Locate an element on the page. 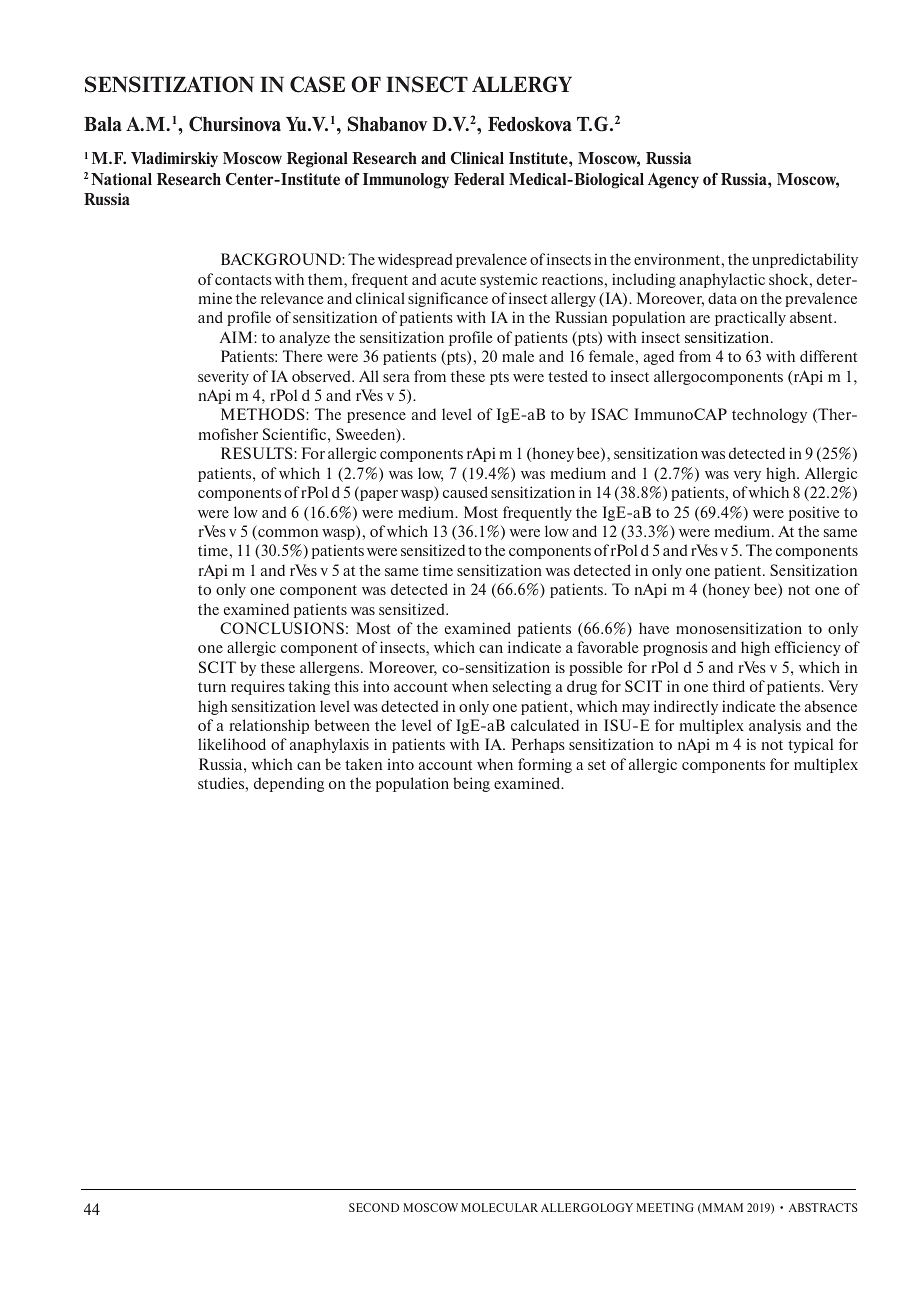 This image has width=924, height=1308. turn is located at coordinates (212, 687).
